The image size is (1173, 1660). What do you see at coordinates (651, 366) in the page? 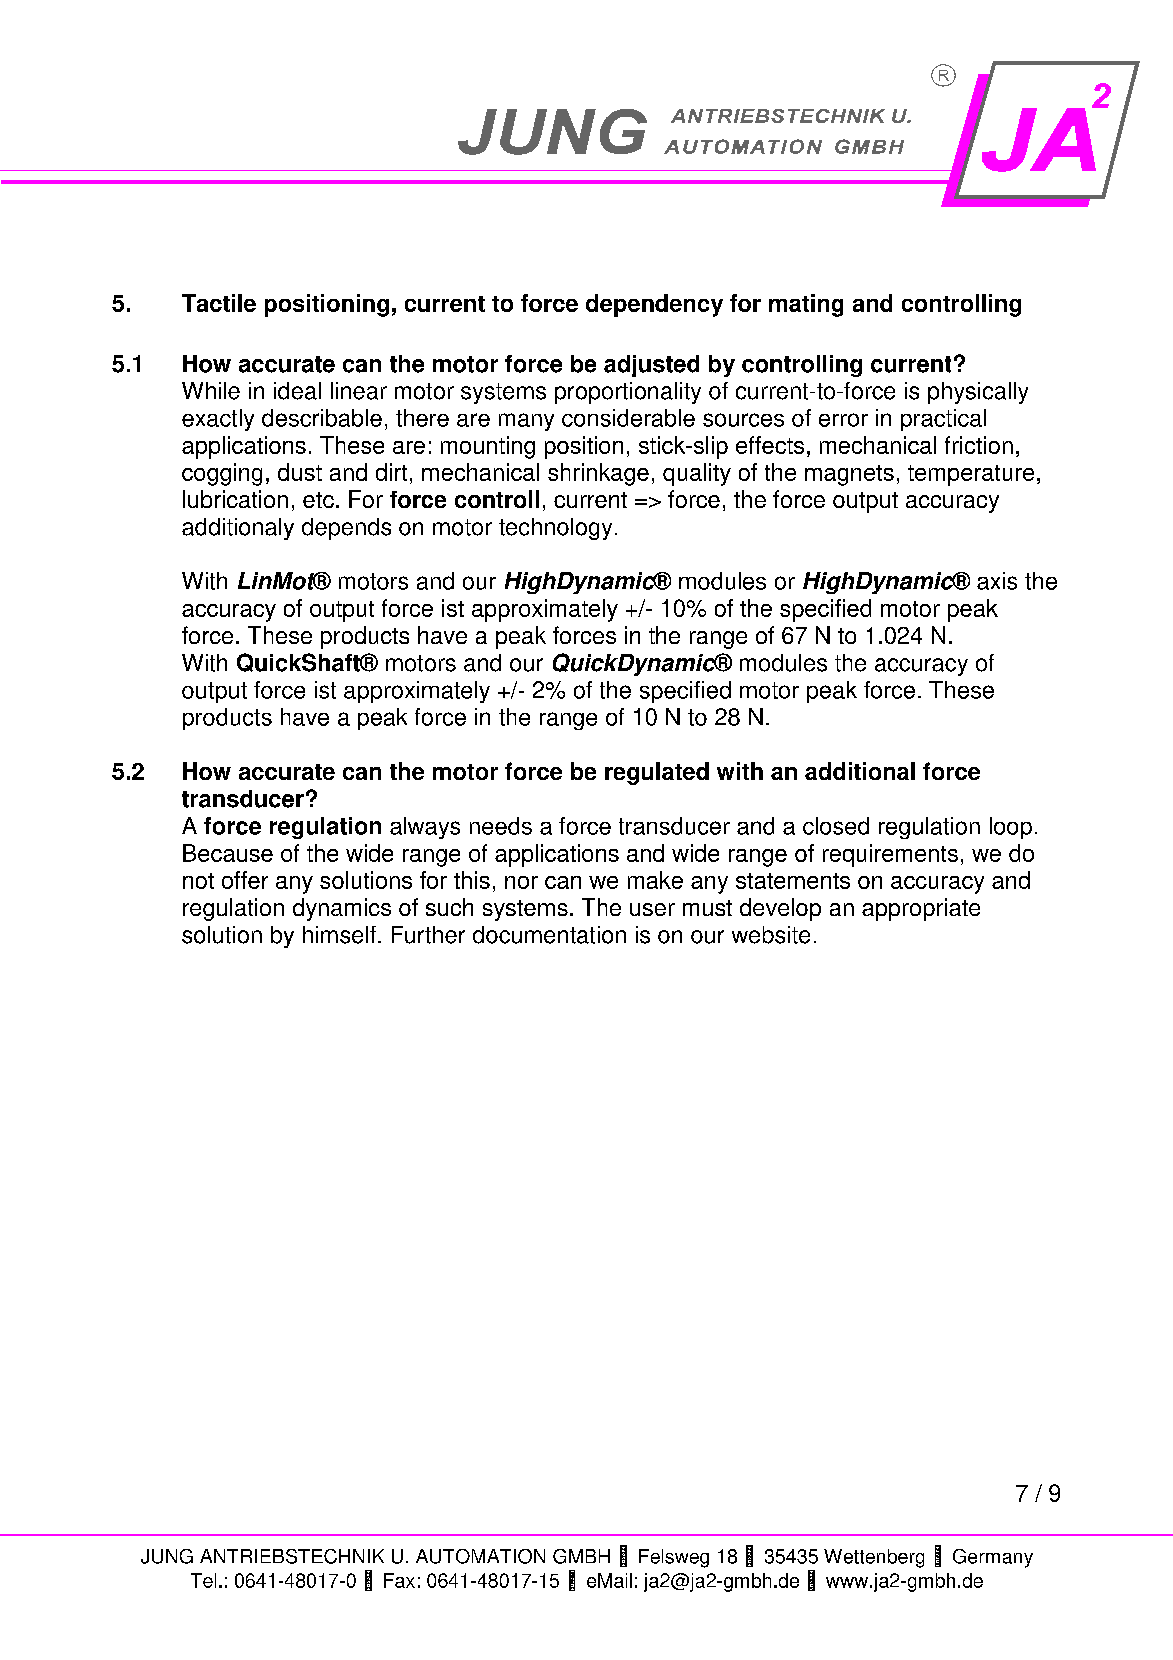
I see `adjusted` at bounding box center [651, 366].
